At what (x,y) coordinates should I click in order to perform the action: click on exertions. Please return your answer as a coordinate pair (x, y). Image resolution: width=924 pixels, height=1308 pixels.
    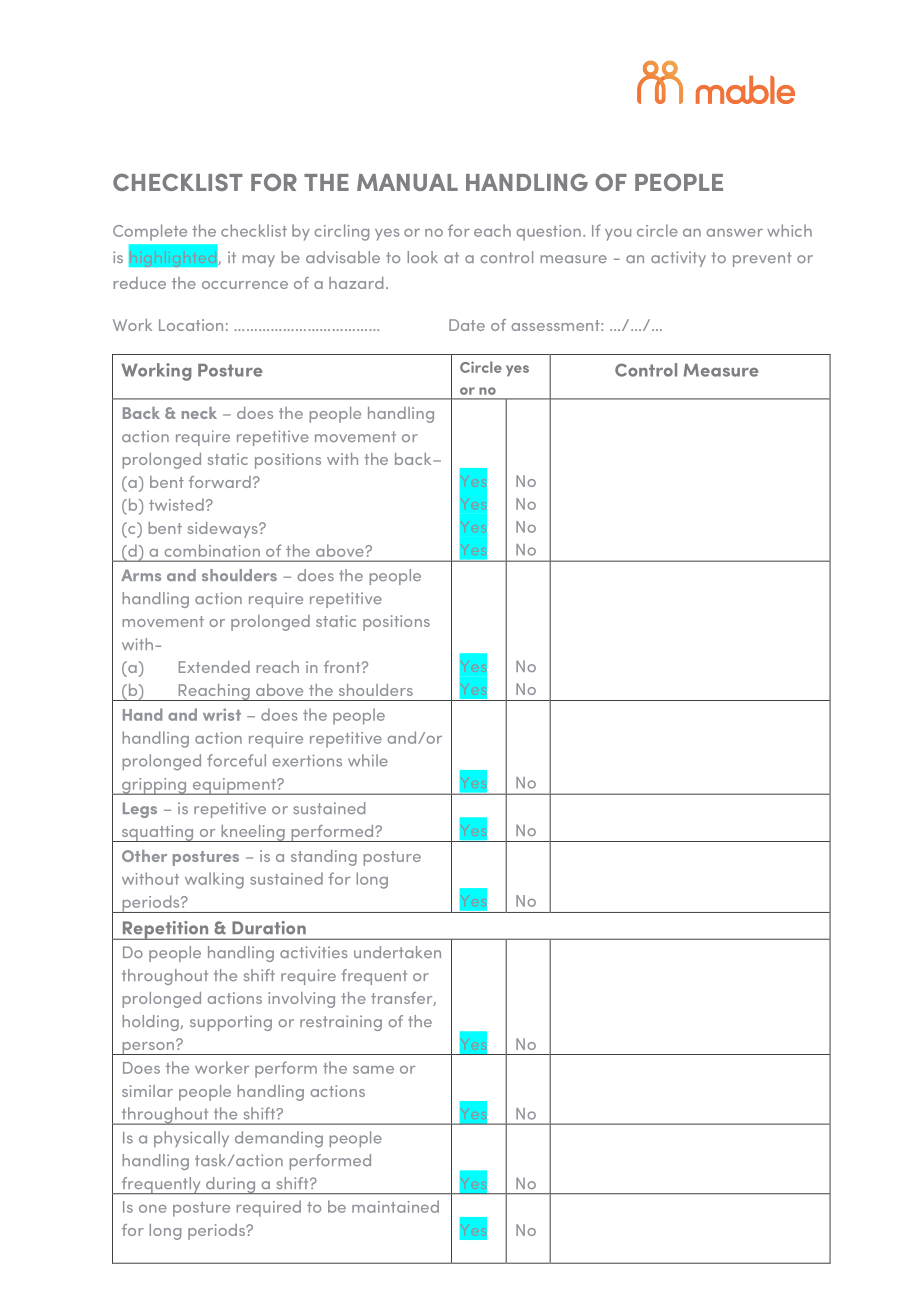
    Looking at the image, I should click on (307, 761).
